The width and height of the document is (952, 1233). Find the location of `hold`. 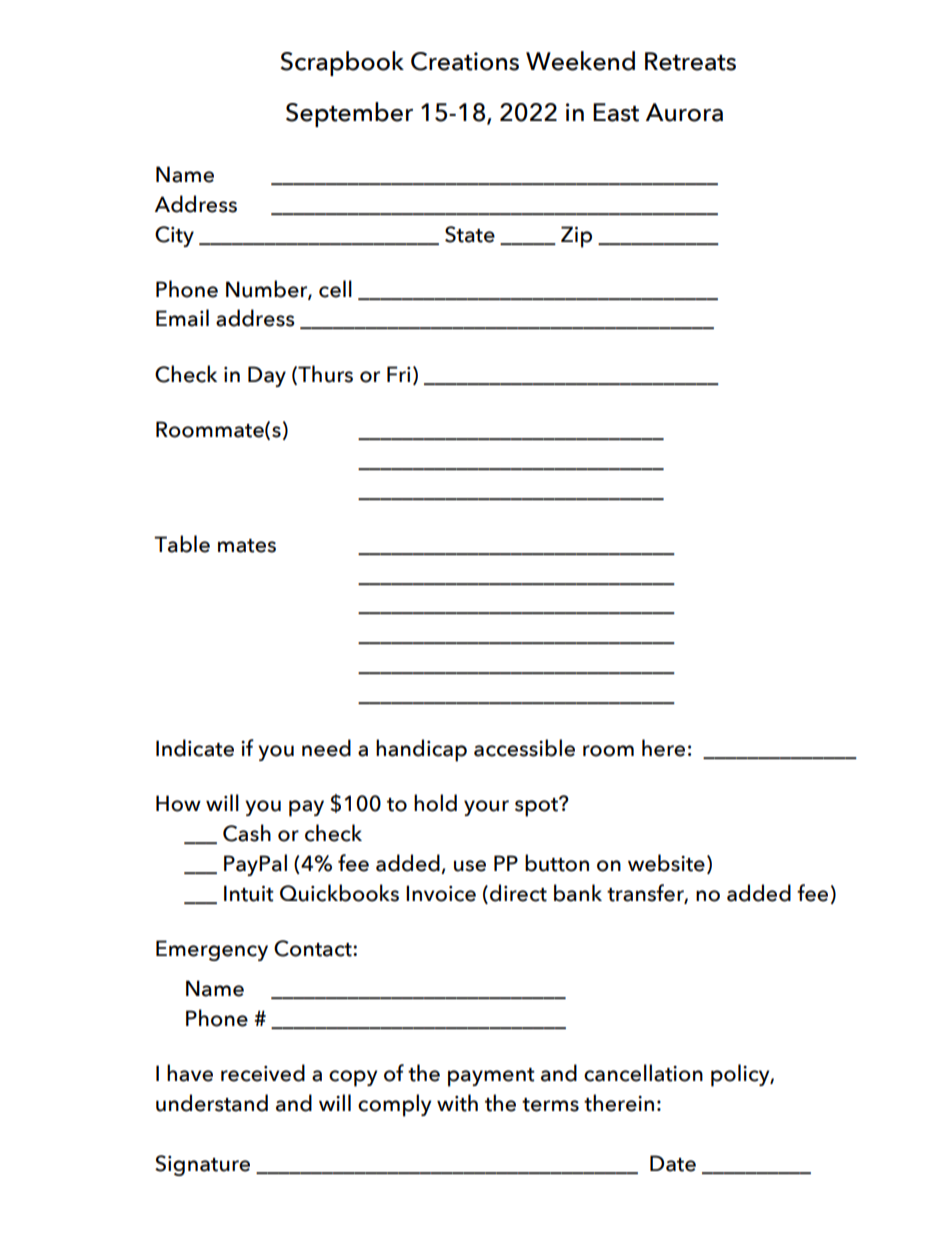

hold is located at coordinates (435, 803).
